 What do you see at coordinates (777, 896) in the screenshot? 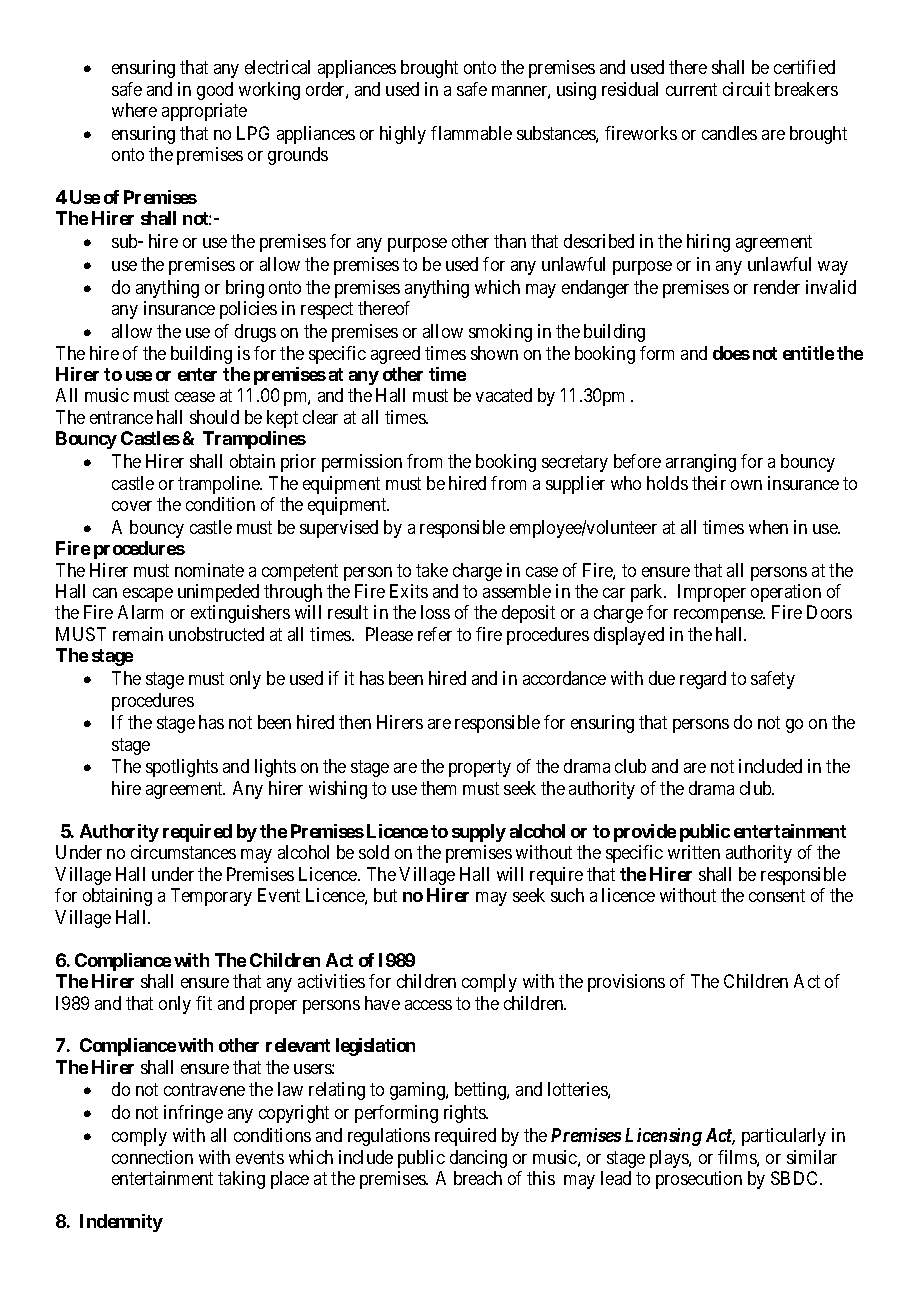
I see `consent` at bounding box center [777, 896].
